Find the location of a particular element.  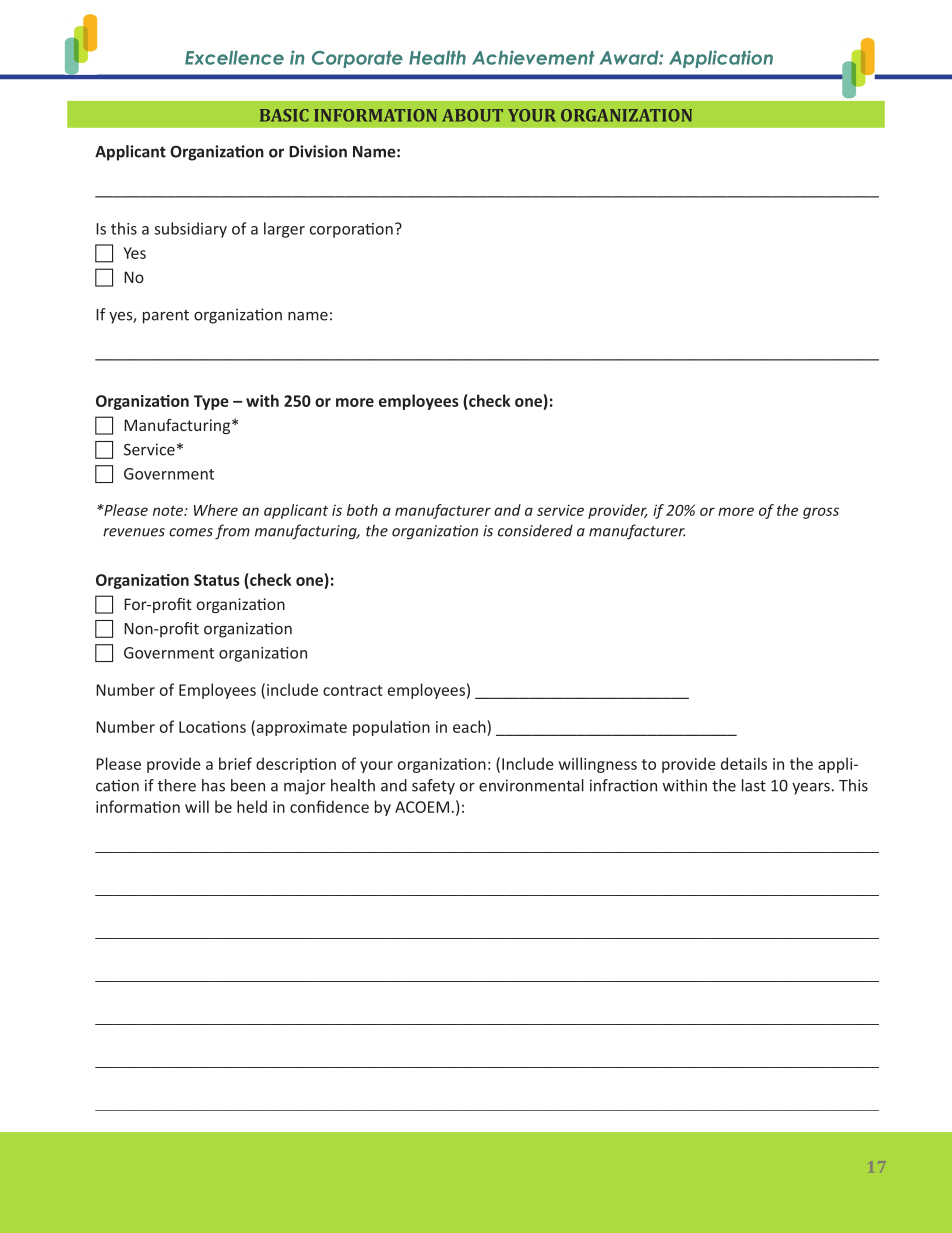

larger is located at coordinates (284, 230).
